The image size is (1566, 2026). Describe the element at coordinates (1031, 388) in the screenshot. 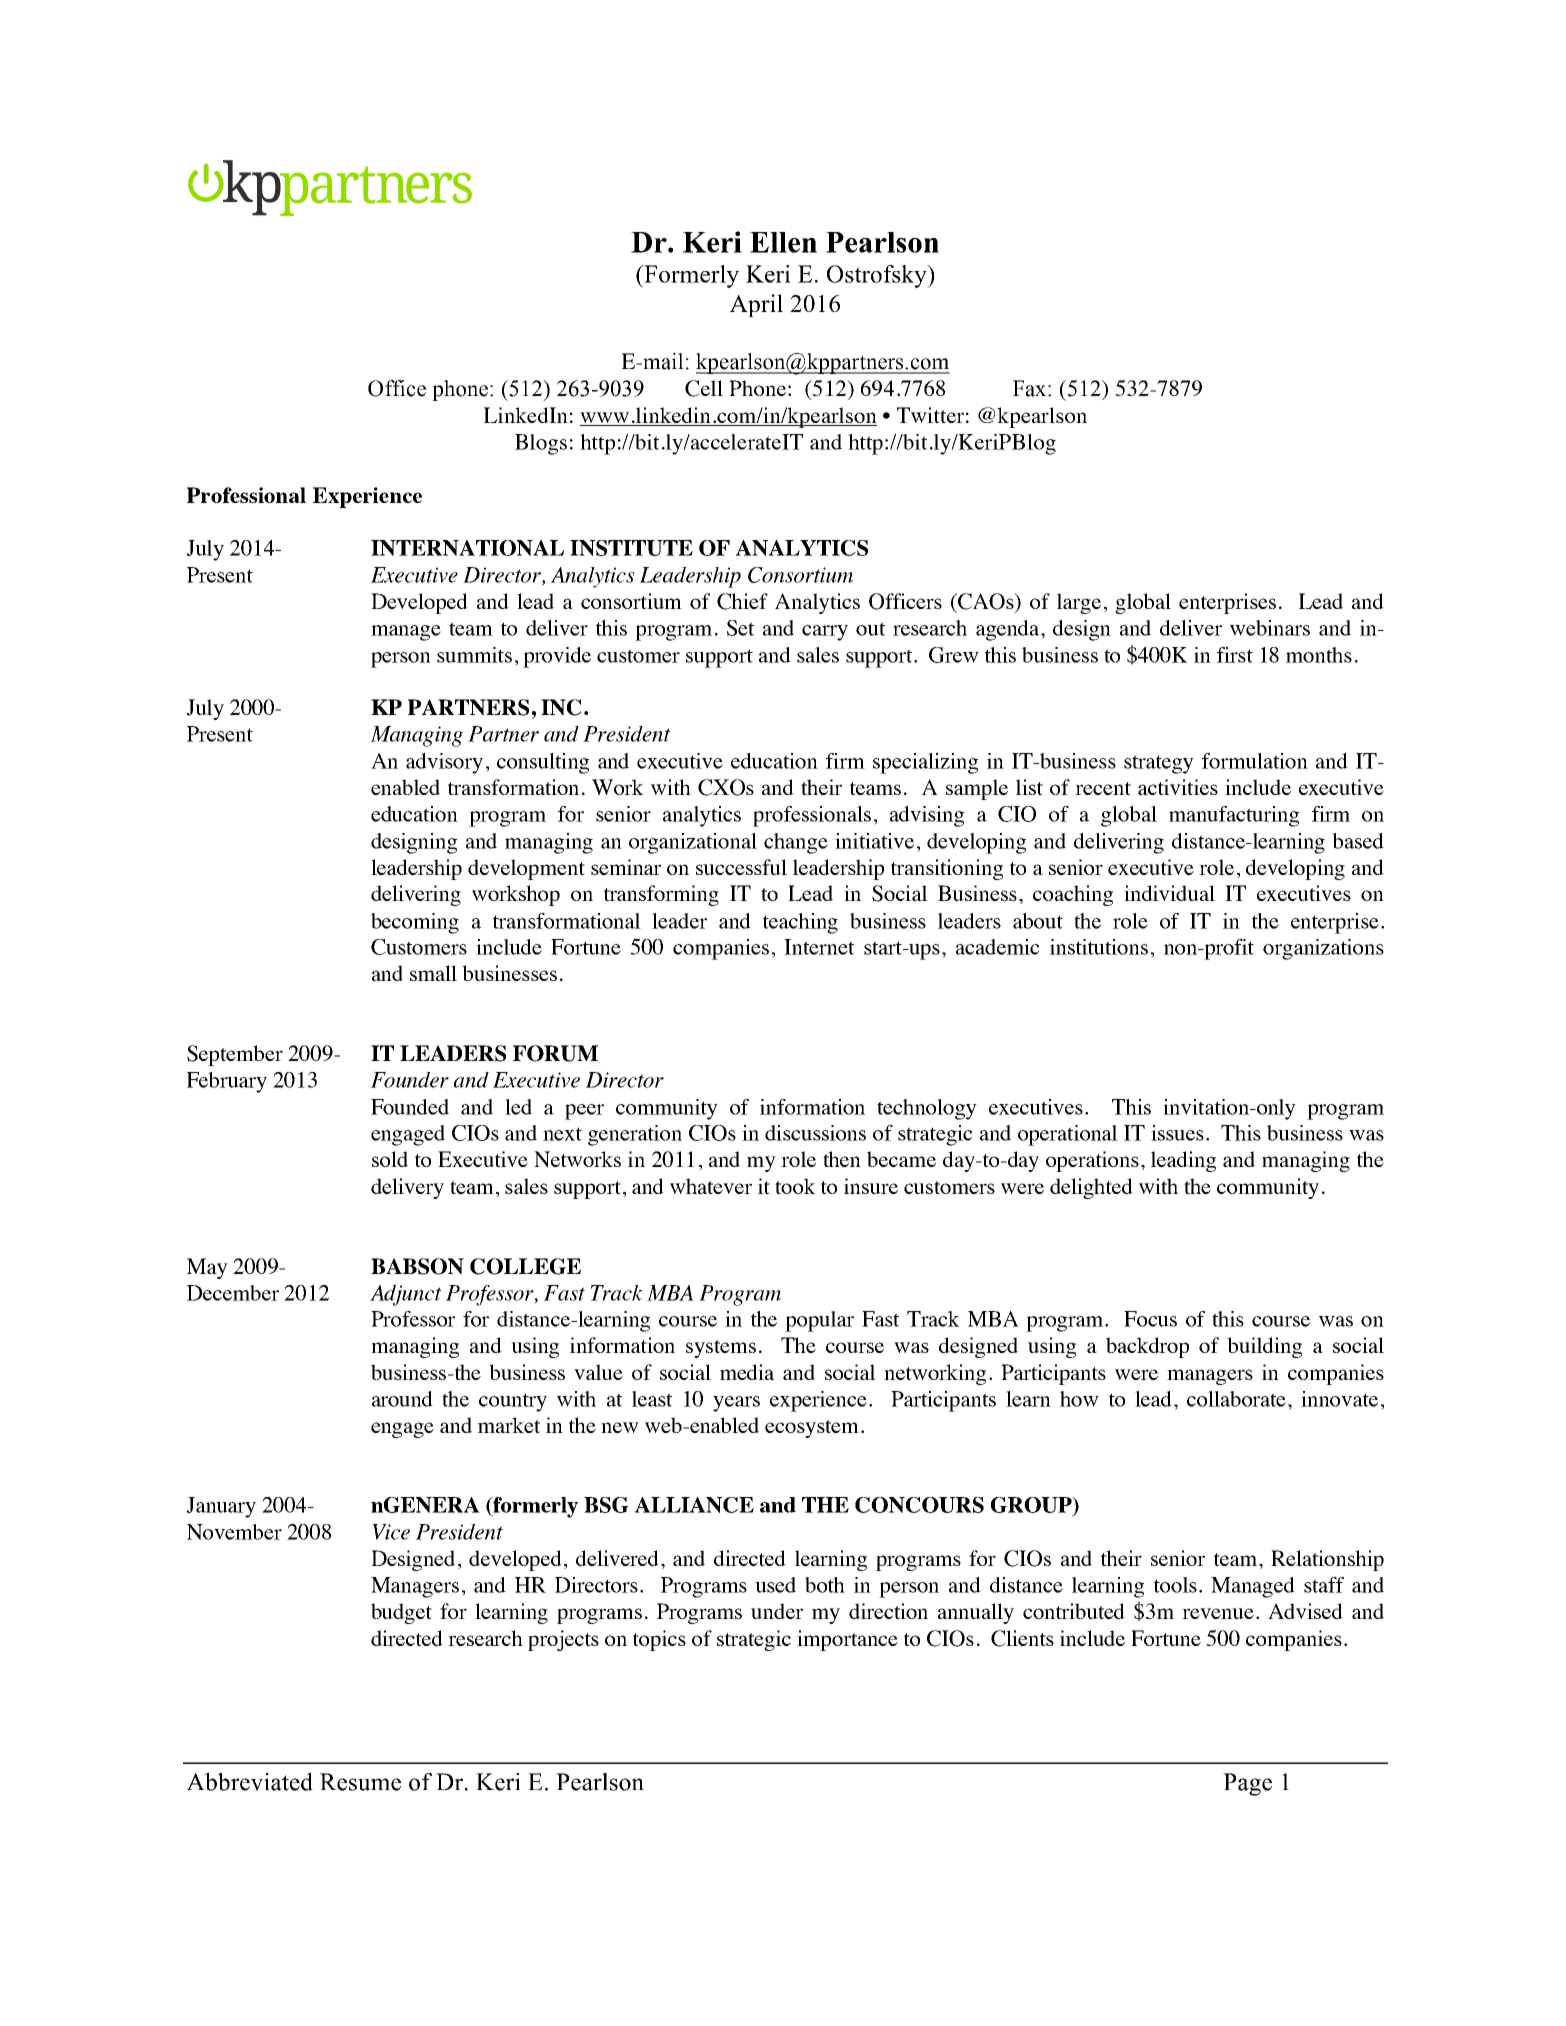

I see `Fax` at that location.
